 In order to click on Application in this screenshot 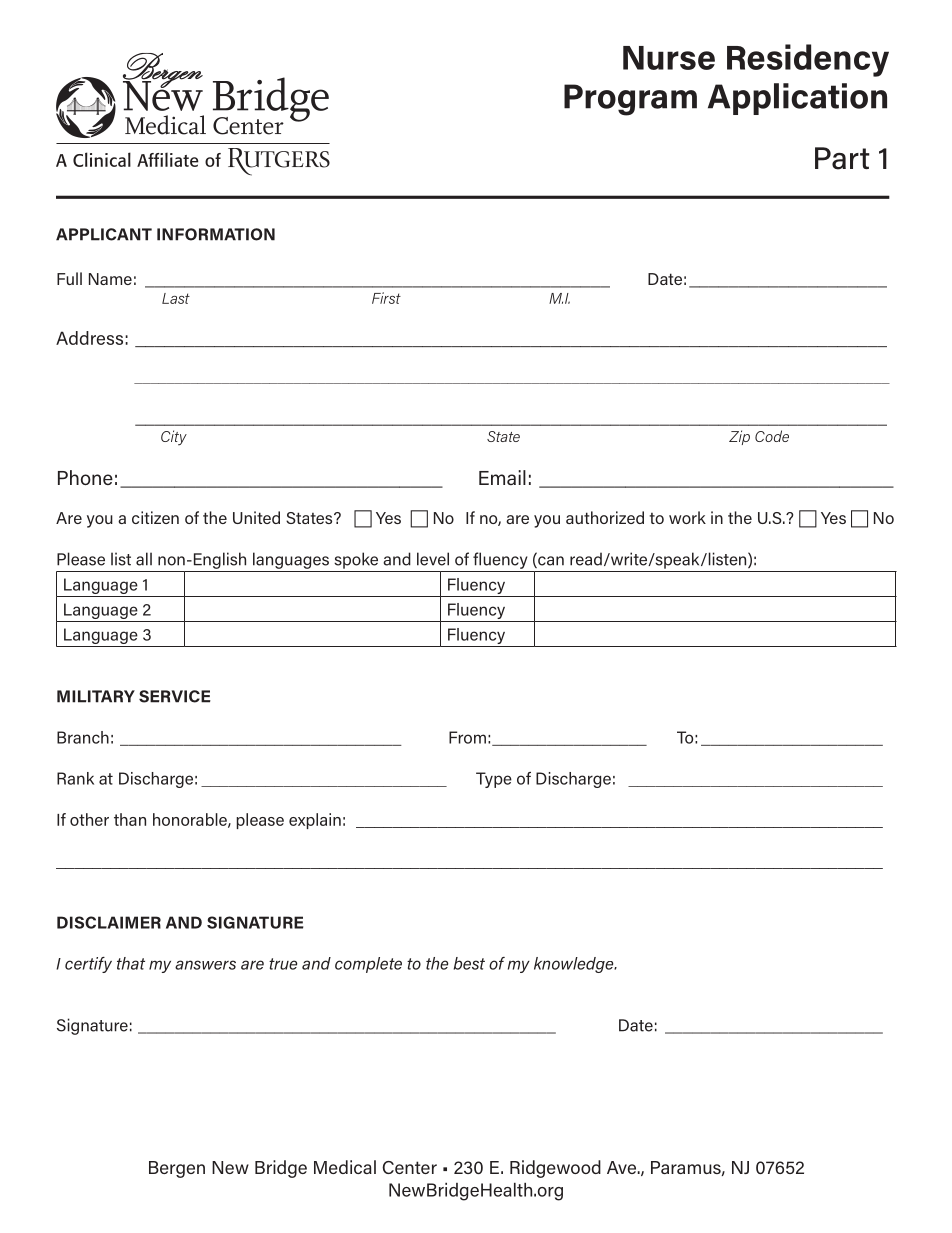, I will do `click(797, 99)`.
